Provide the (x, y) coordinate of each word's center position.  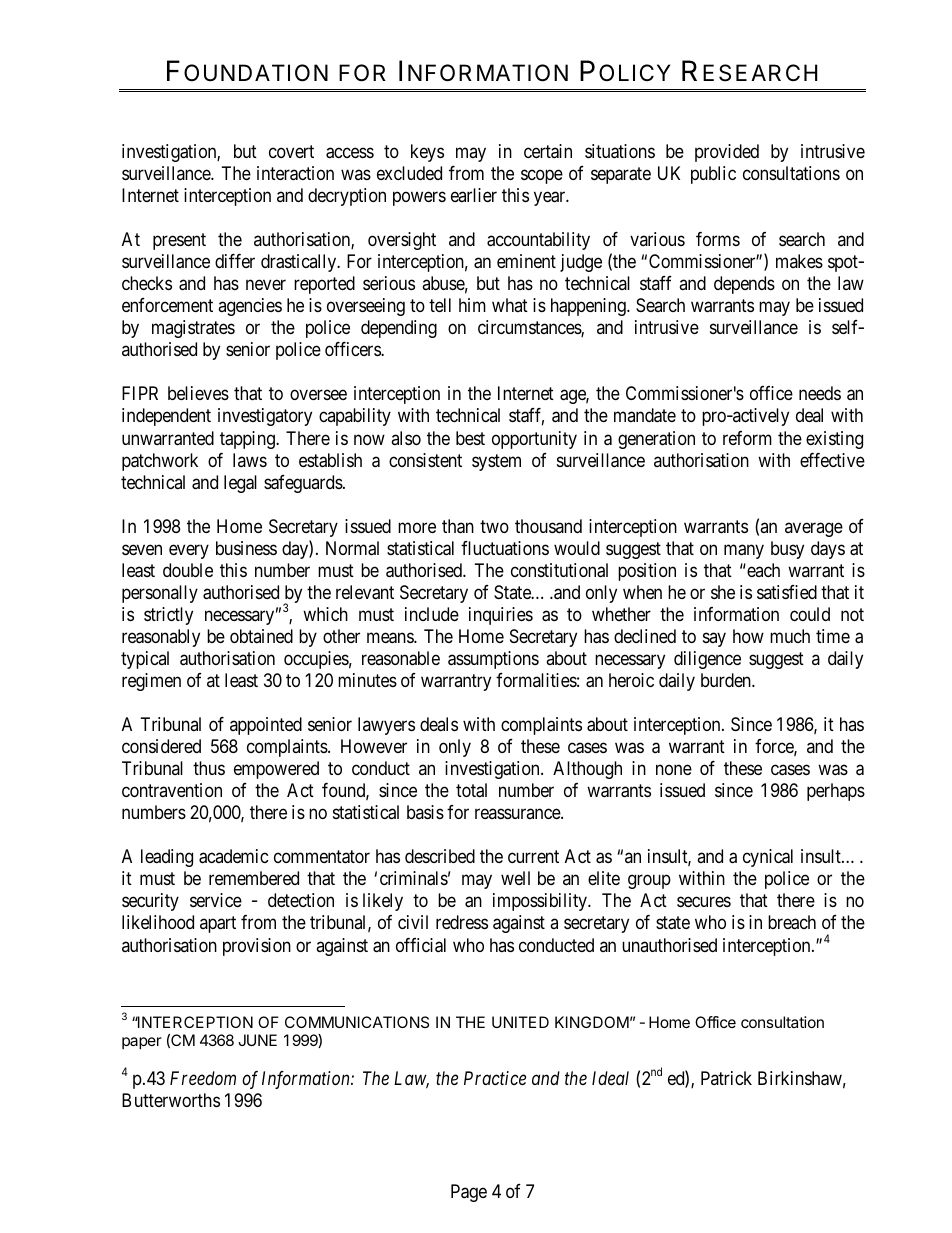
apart (218, 925)
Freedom (203, 1078)
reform (747, 438)
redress (462, 922)
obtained (261, 636)
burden (727, 680)
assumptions (493, 660)
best (470, 438)
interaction (295, 173)
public (713, 175)
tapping (248, 440)
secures (704, 902)
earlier (474, 195)
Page (469, 1193)
